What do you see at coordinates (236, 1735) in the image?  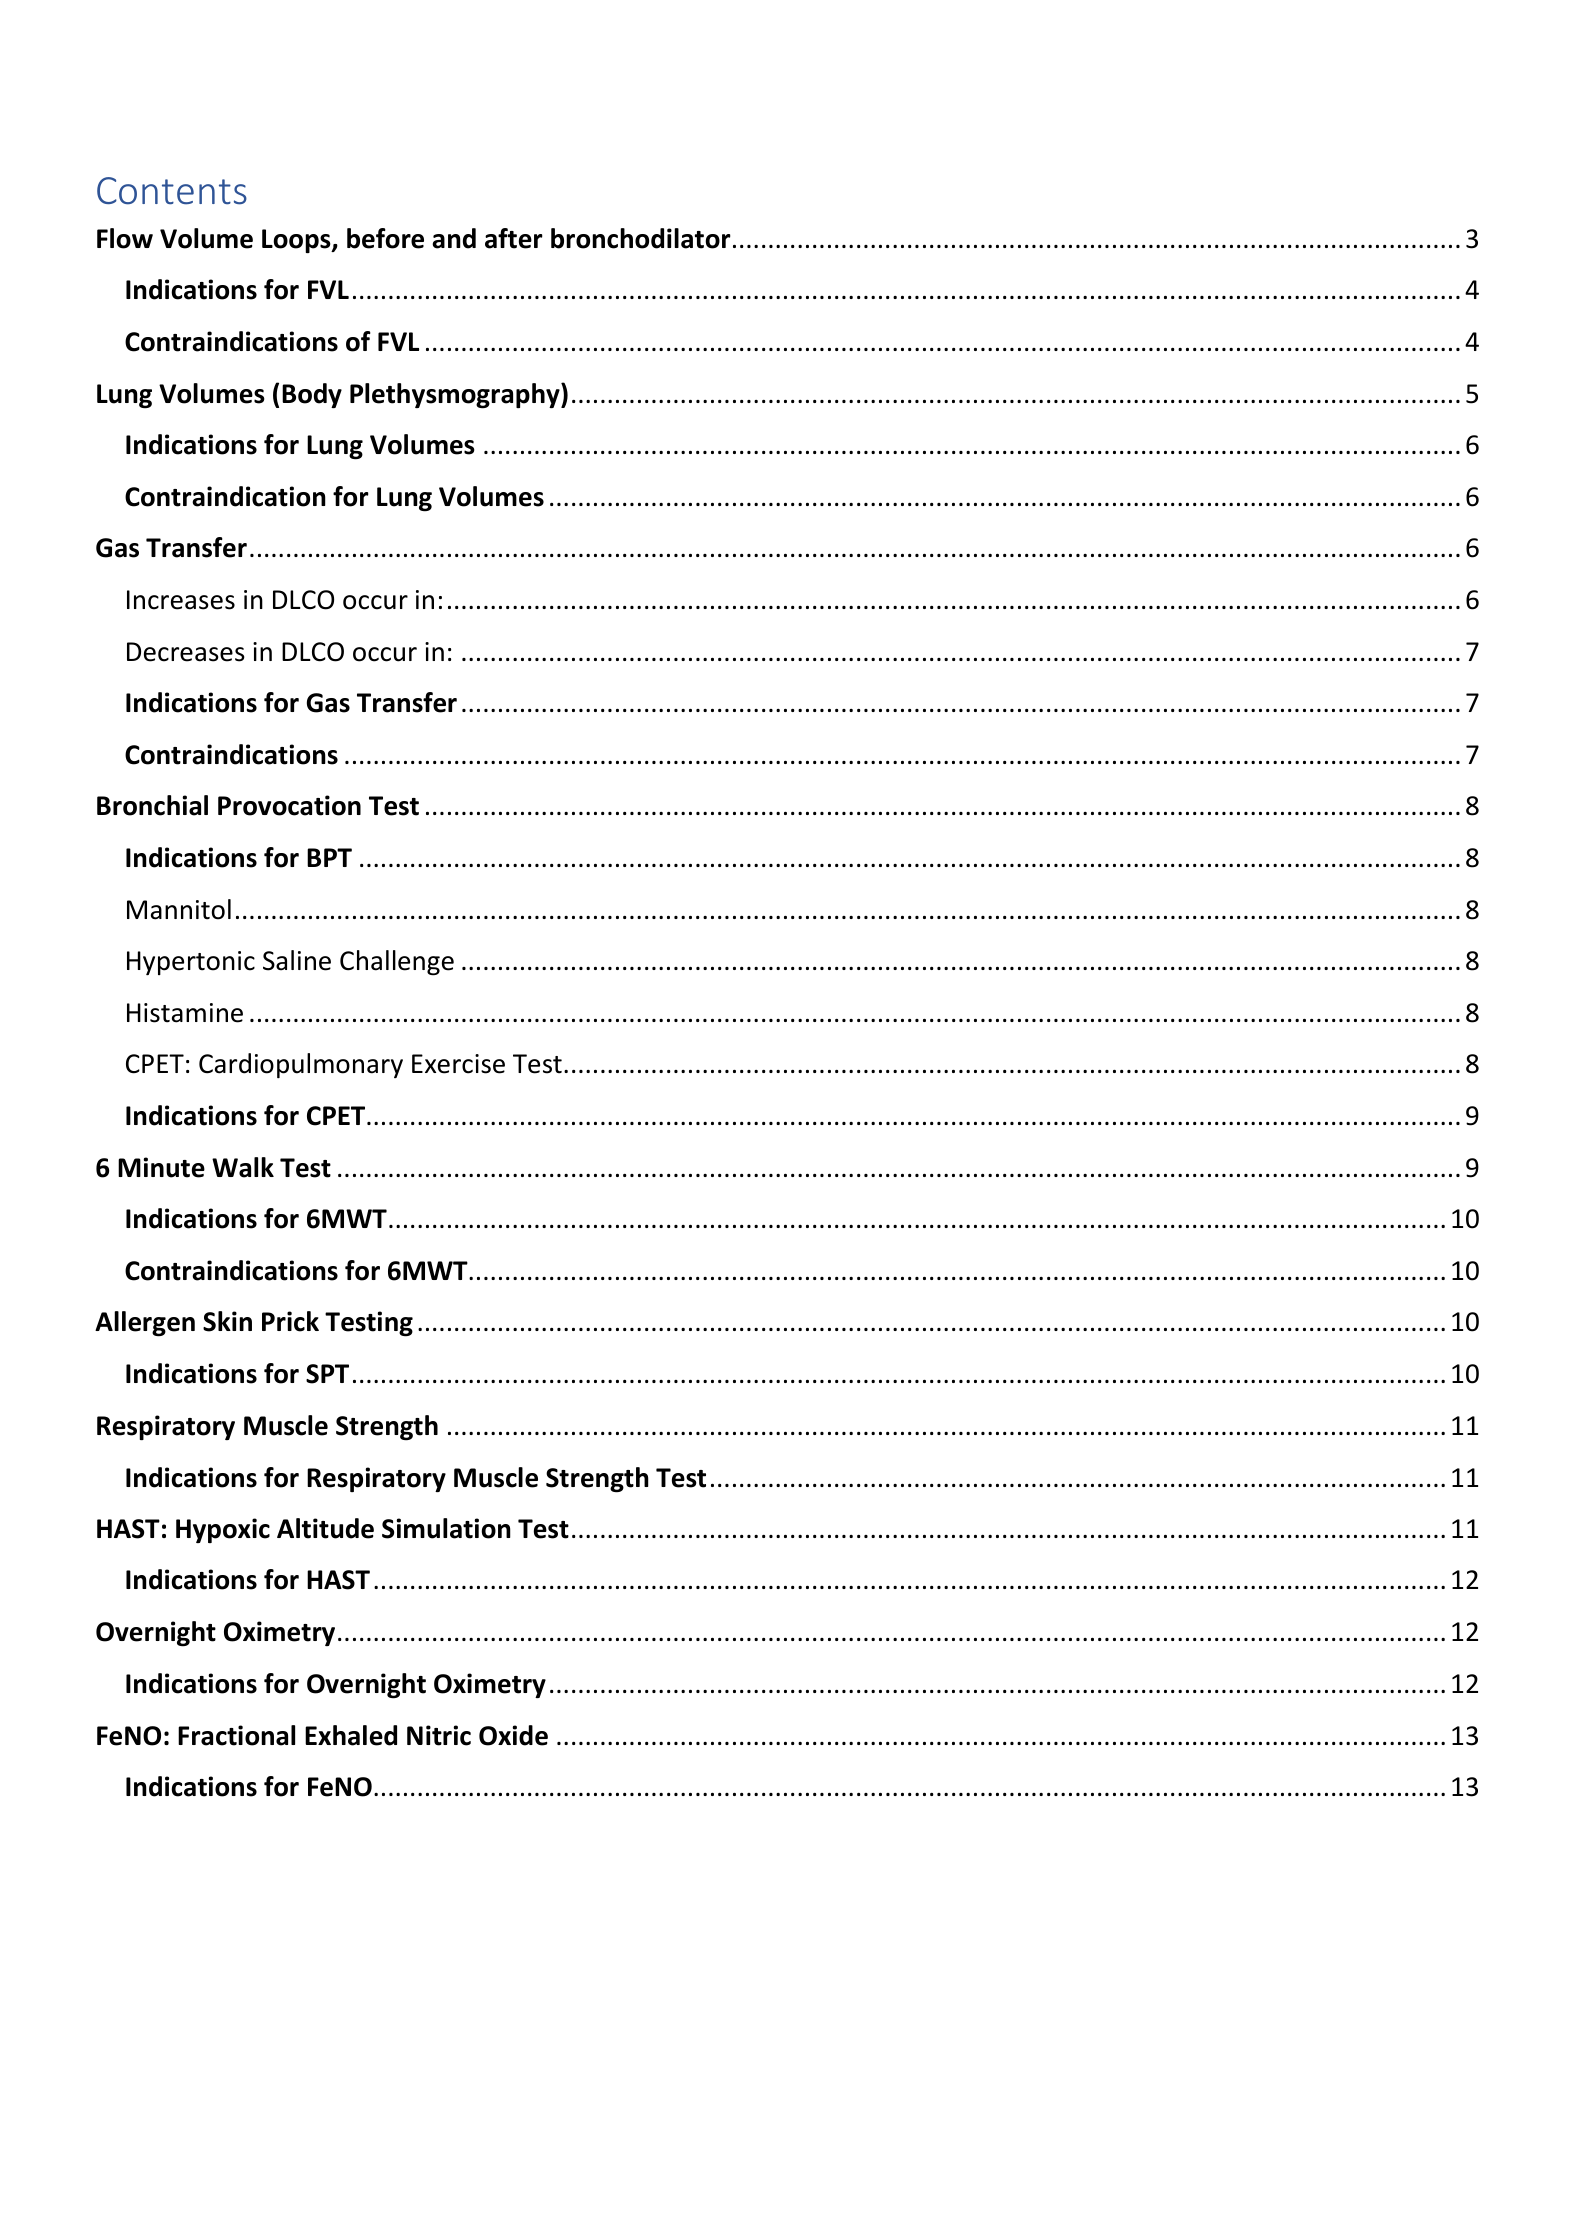 I see `Fractional` at bounding box center [236, 1735].
